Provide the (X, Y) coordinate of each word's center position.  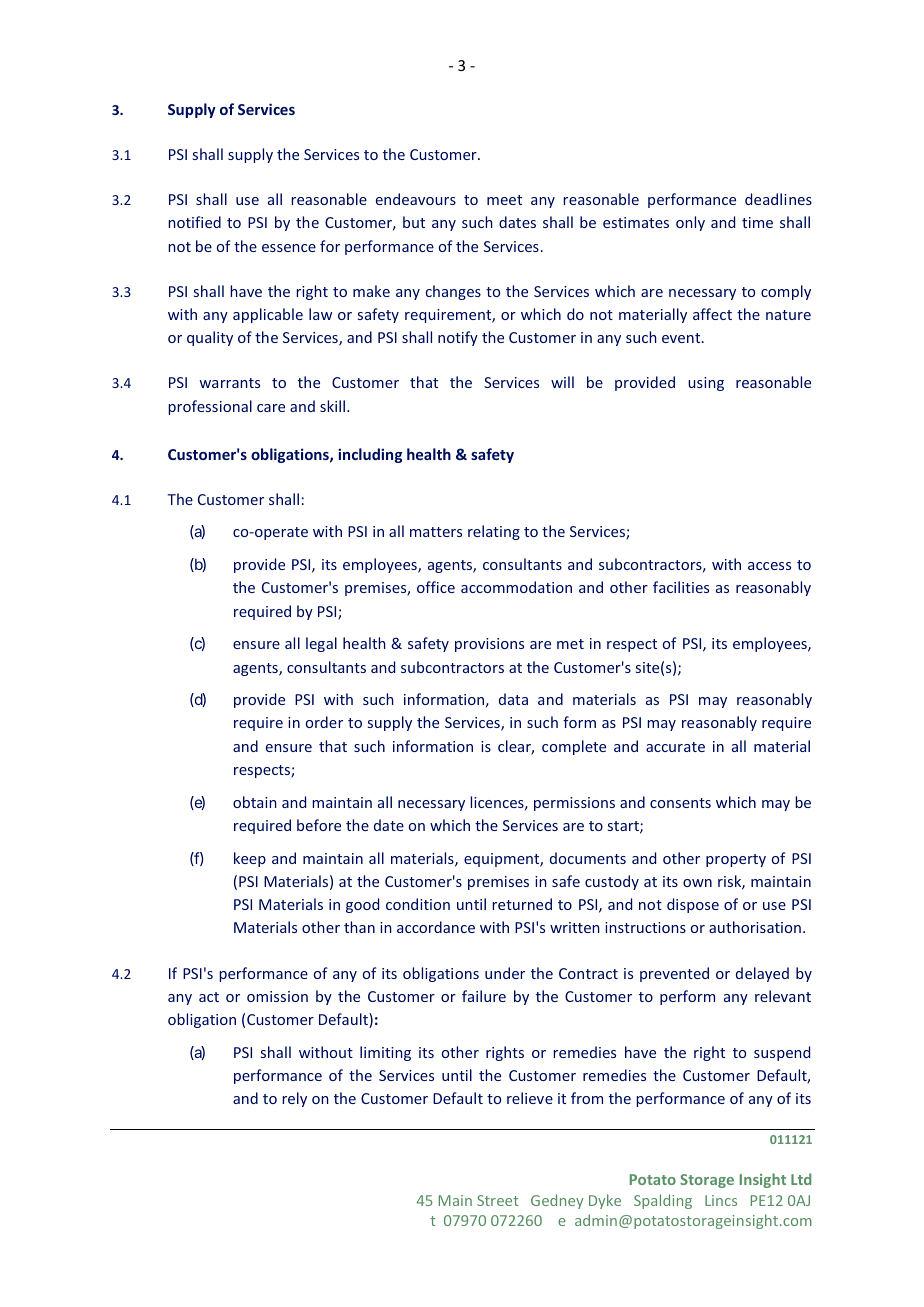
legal (321, 644)
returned (522, 904)
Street (498, 1200)
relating (494, 532)
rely (294, 1099)
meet (504, 200)
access (769, 566)
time (757, 222)
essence (289, 248)
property (736, 860)
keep (250, 859)
